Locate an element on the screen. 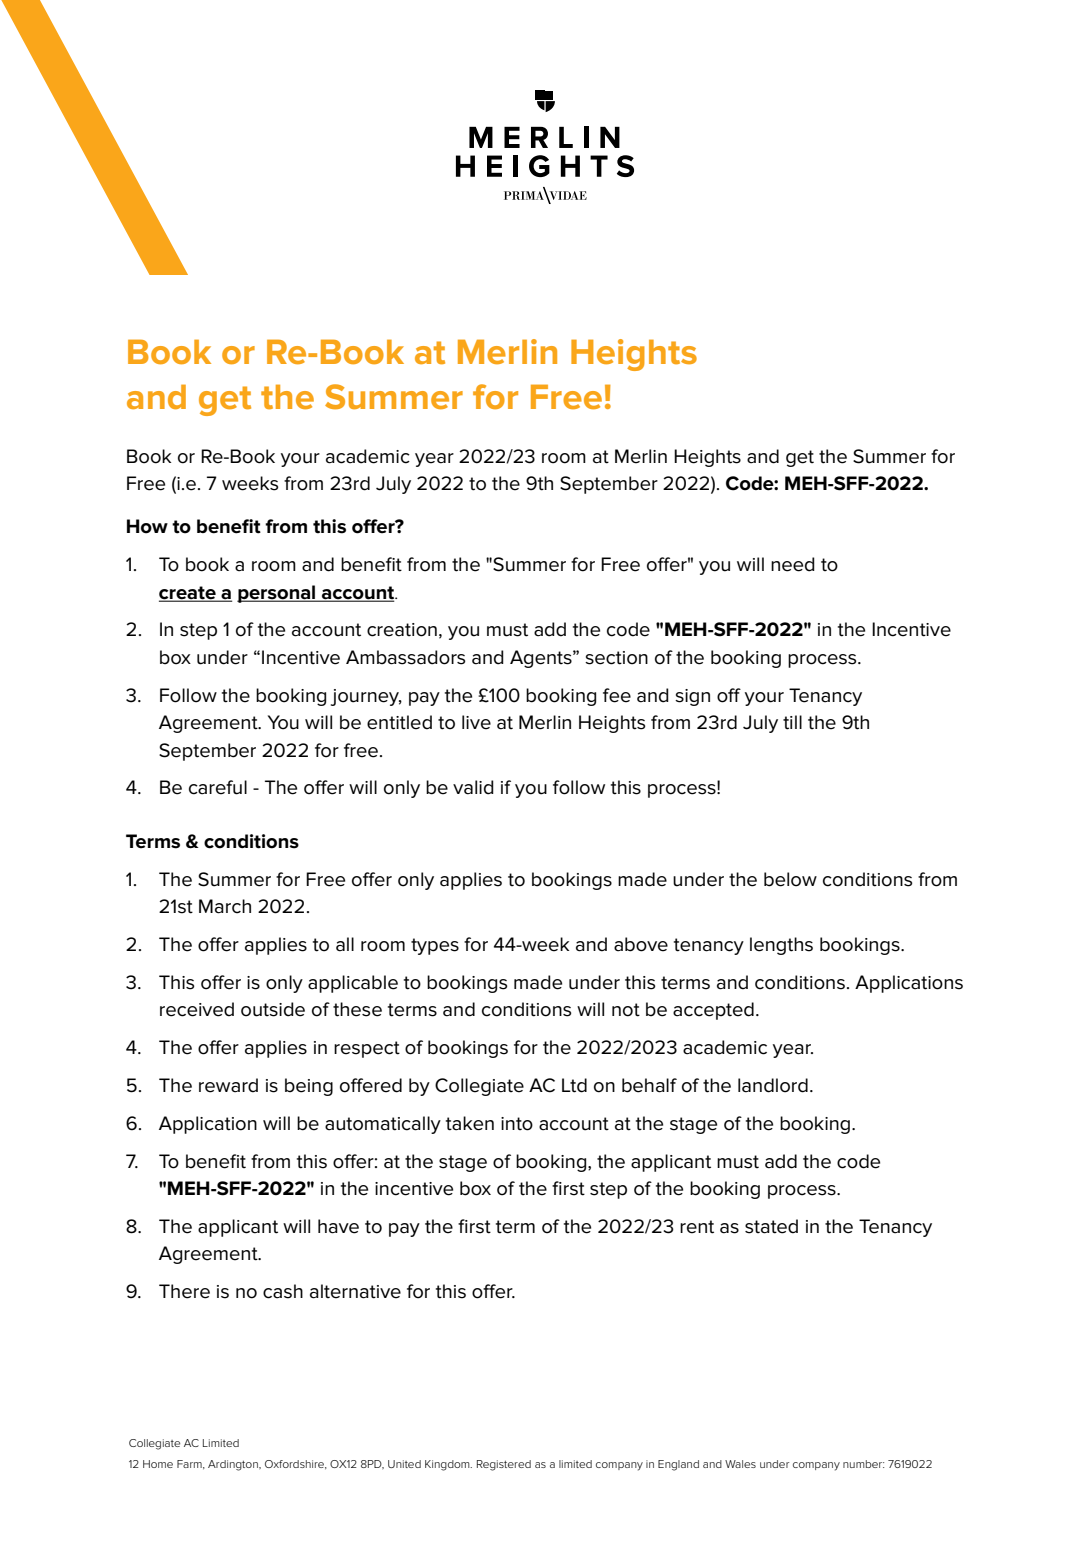  create is located at coordinates (188, 593).
